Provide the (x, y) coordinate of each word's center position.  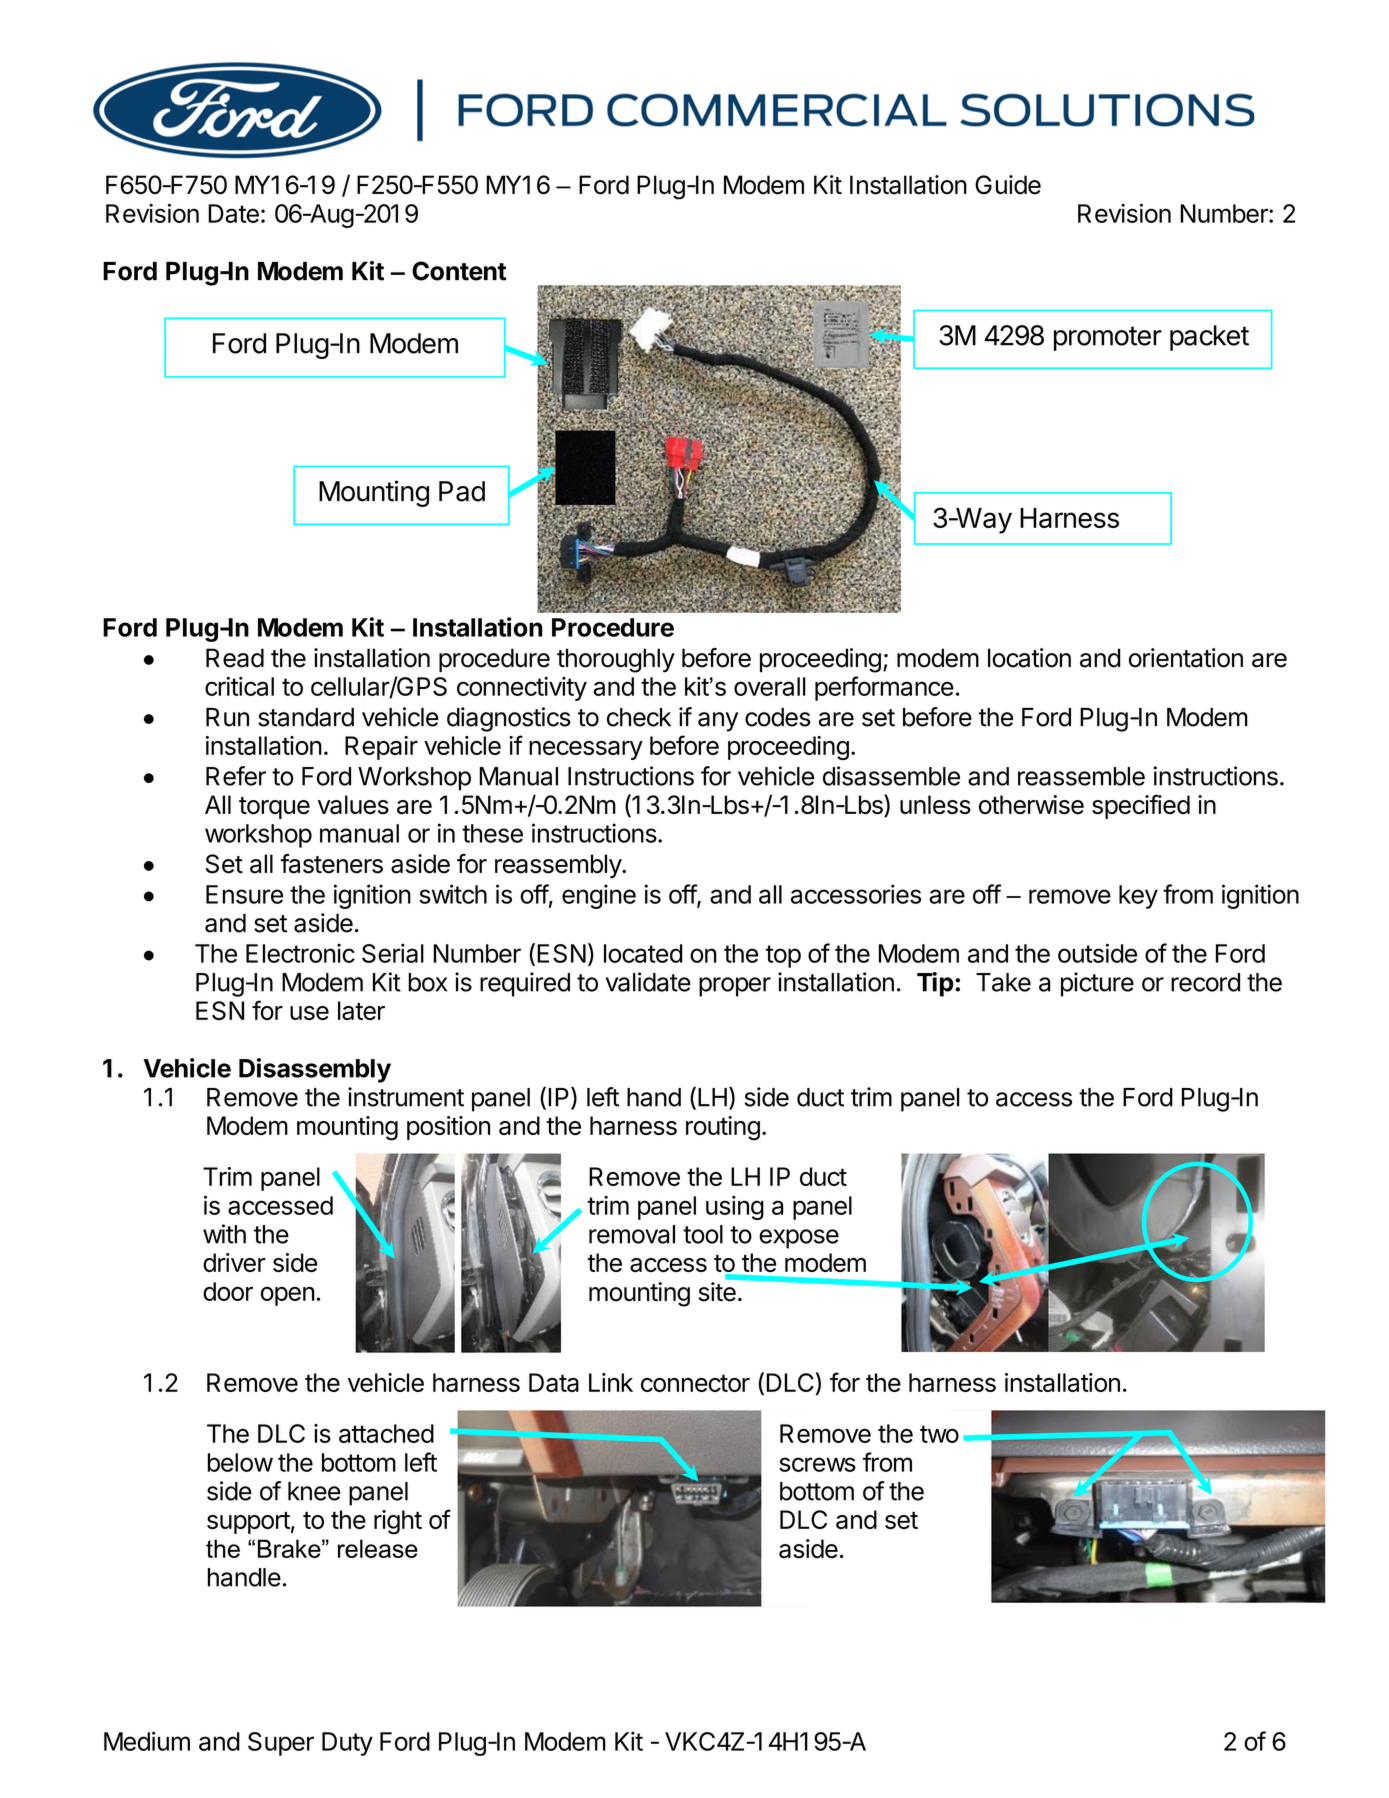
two (939, 1434)
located (643, 953)
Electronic (300, 953)
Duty (347, 1744)
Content (459, 271)
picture (1097, 984)
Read (235, 658)
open (288, 1296)
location (1029, 658)
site (717, 1292)
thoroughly (616, 660)
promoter (1108, 338)
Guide (1008, 185)
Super (281, 1744)
